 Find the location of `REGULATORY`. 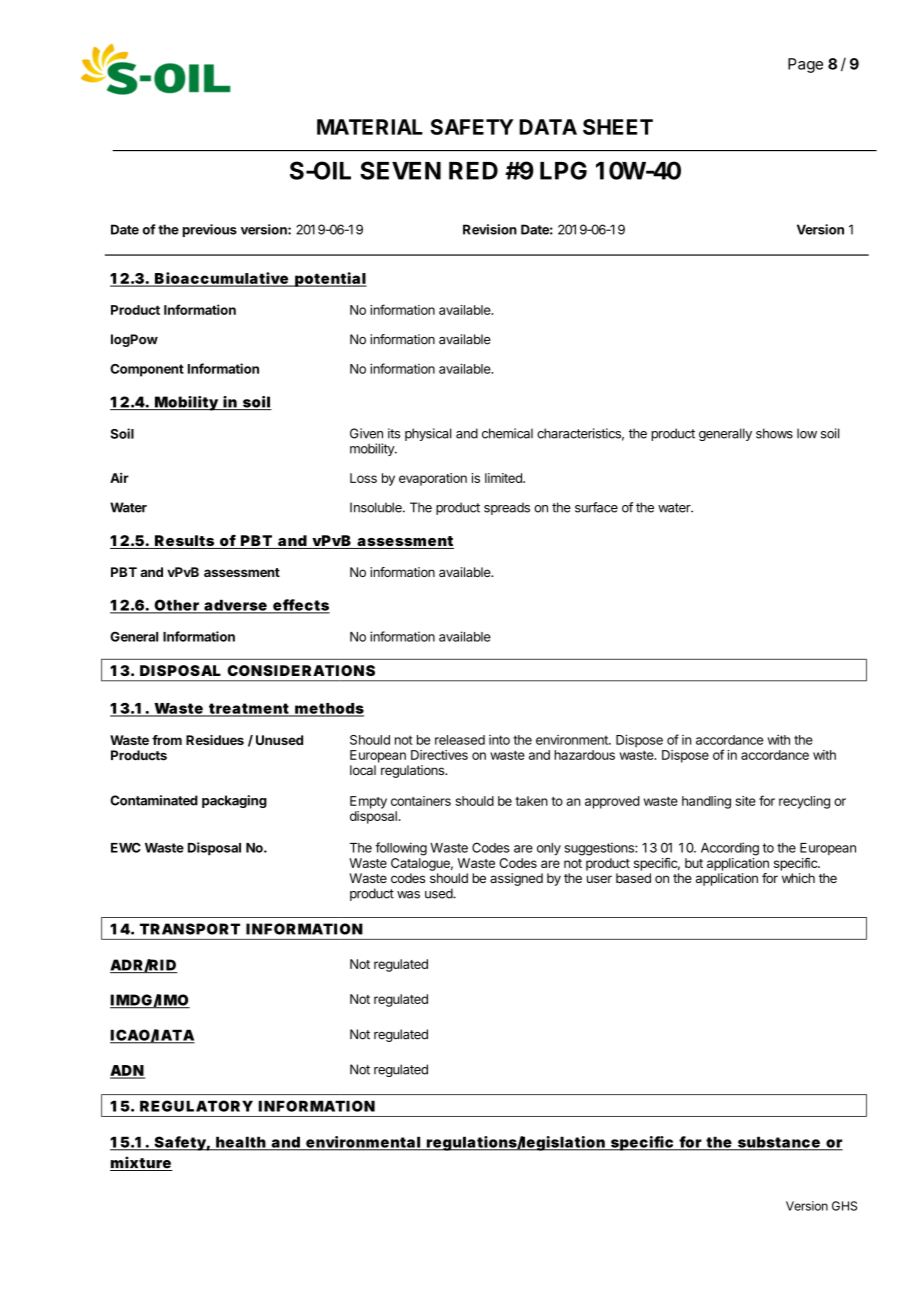

REGULATORY is located at coordinates (196, 1106).
